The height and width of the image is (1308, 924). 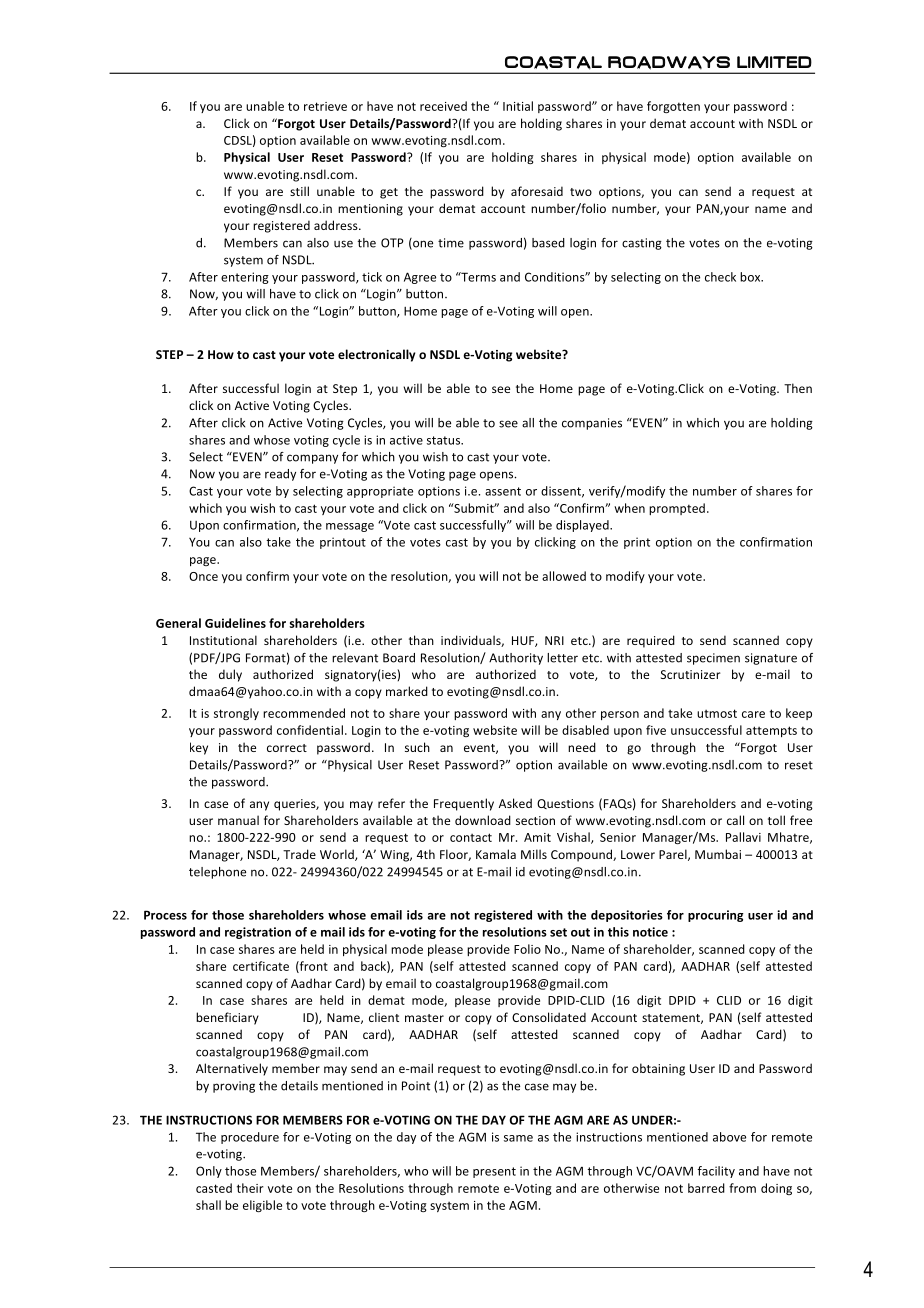 I want to click on contact, so click(x=471, y=837).
